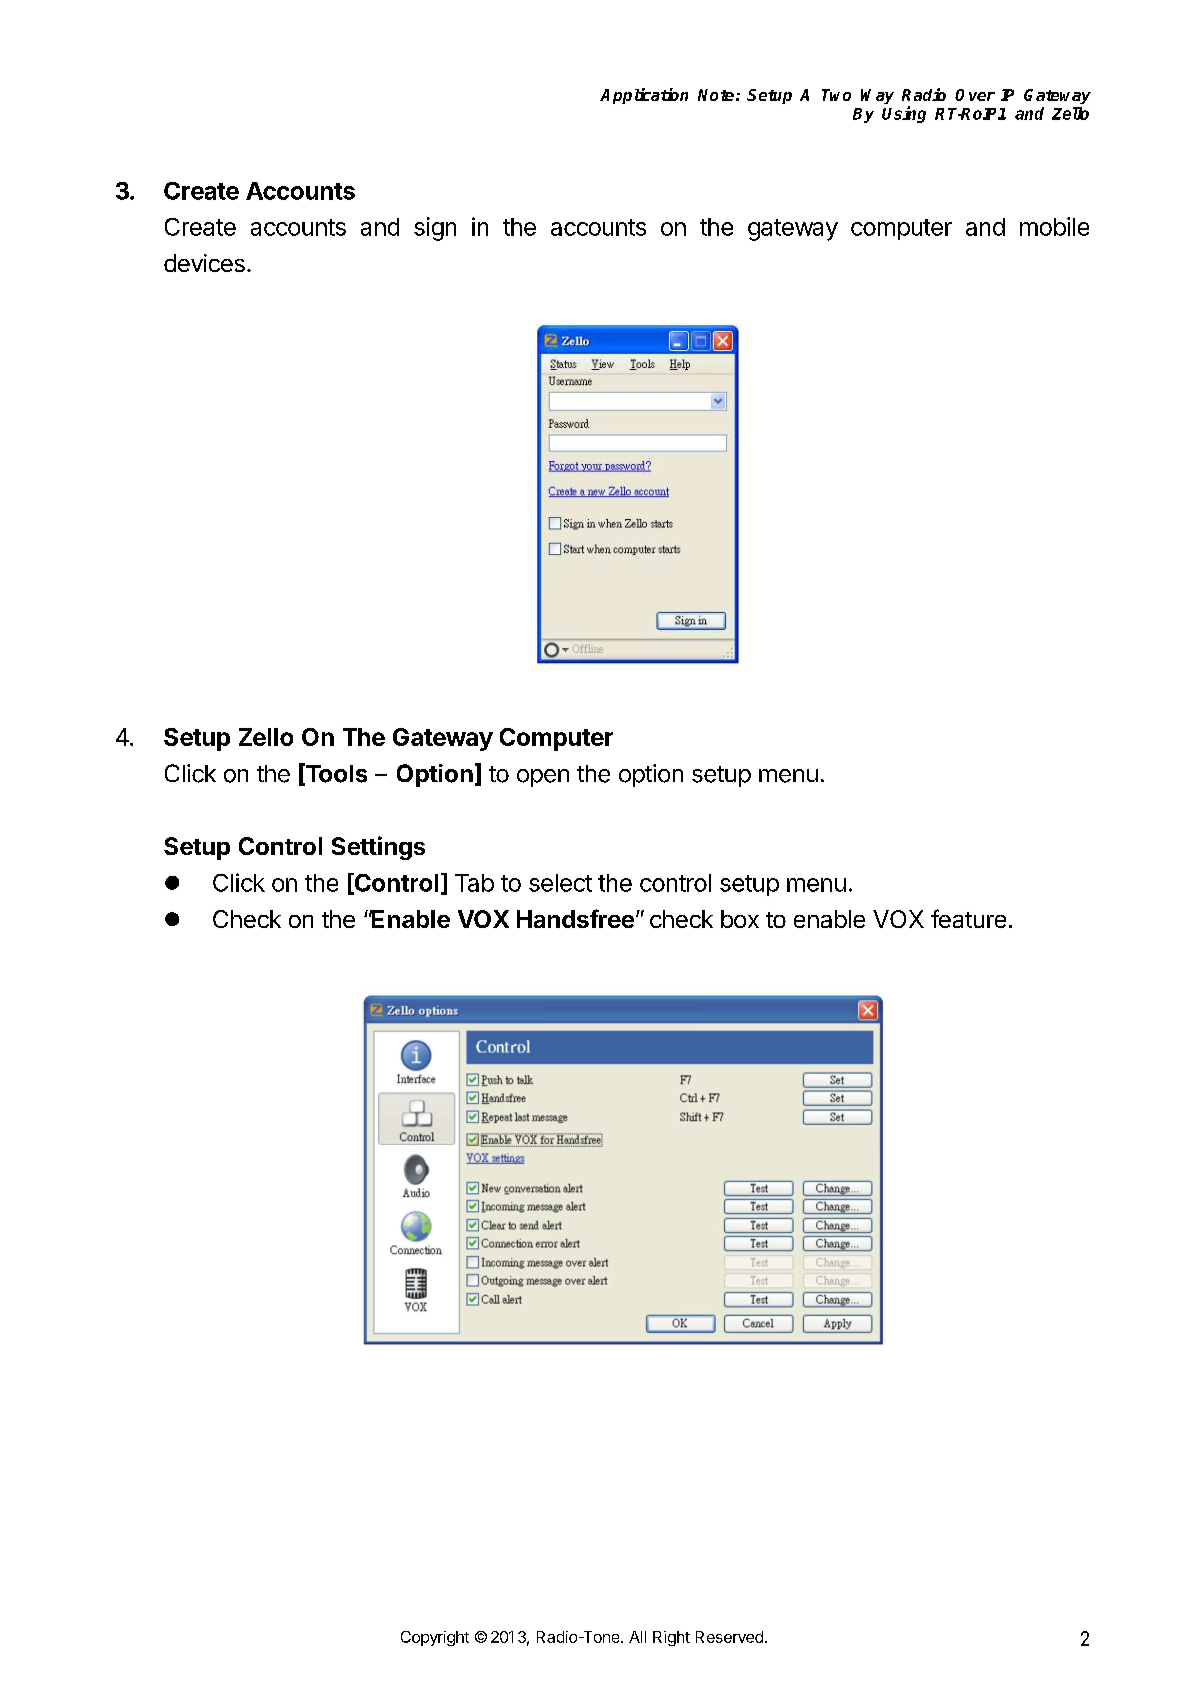 This document has width=1204, height=1704. I want to click on feature, so click(968, 918).
